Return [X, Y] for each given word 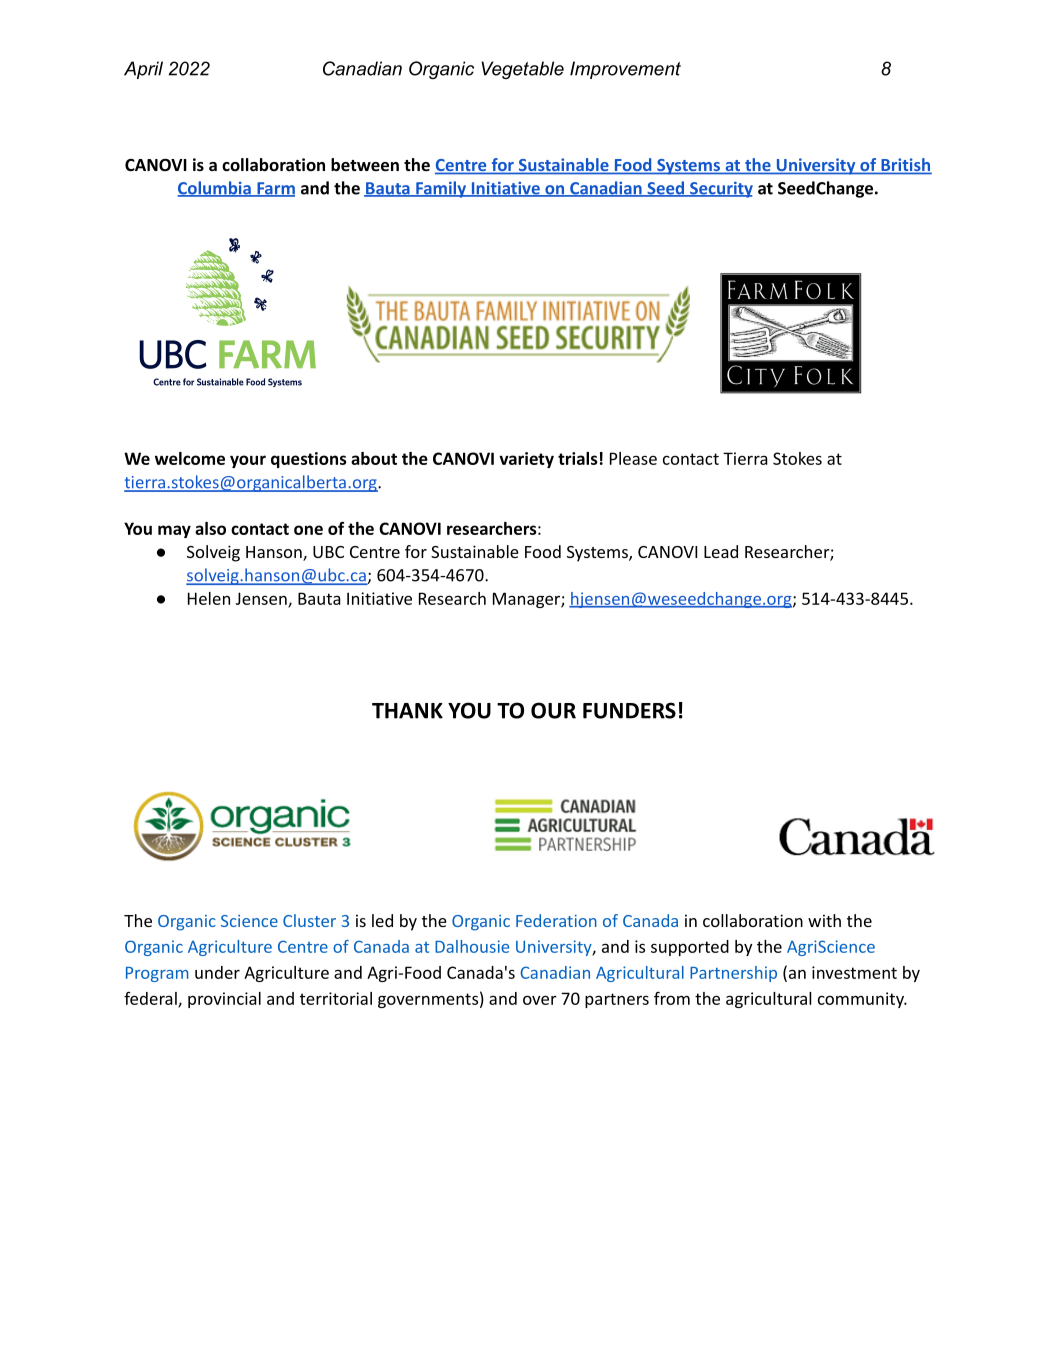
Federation [556, 920]
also [210, 528]
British [905, 166]
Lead [721, 551]
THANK [407, 711]
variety [526, 460]
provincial [224, 1000]
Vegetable [522, 70]
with [824, 920]
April [143, 70]
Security [720, 190]
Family [441, 189]
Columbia [215, 189]
